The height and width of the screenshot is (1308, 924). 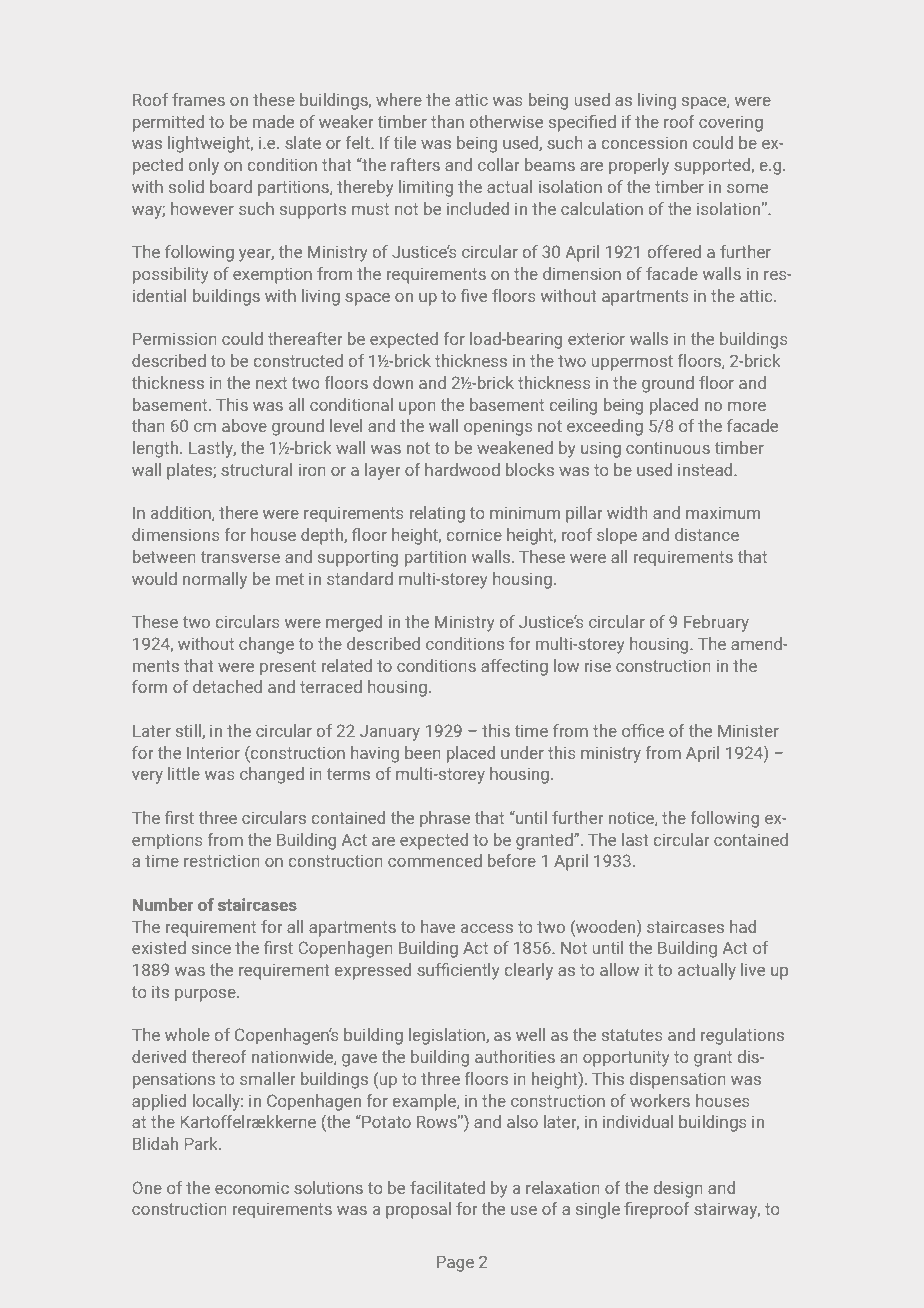 What do you see at coordinates (252, 1188) in the screenshot?
I see `economic` at bounding box center [252, 1188].
